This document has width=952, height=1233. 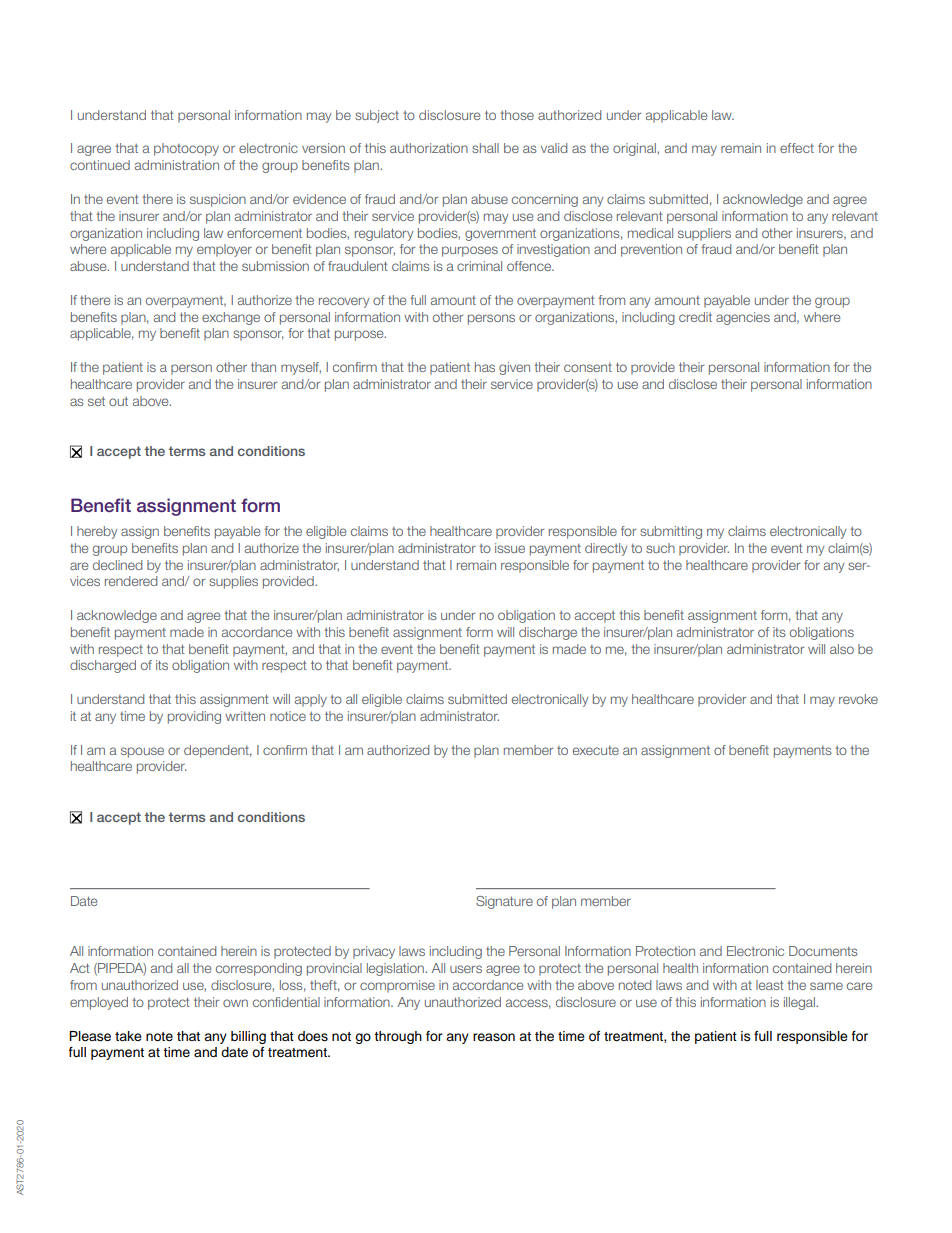 I want to click on photocopy, so click(x=186, y=149).
